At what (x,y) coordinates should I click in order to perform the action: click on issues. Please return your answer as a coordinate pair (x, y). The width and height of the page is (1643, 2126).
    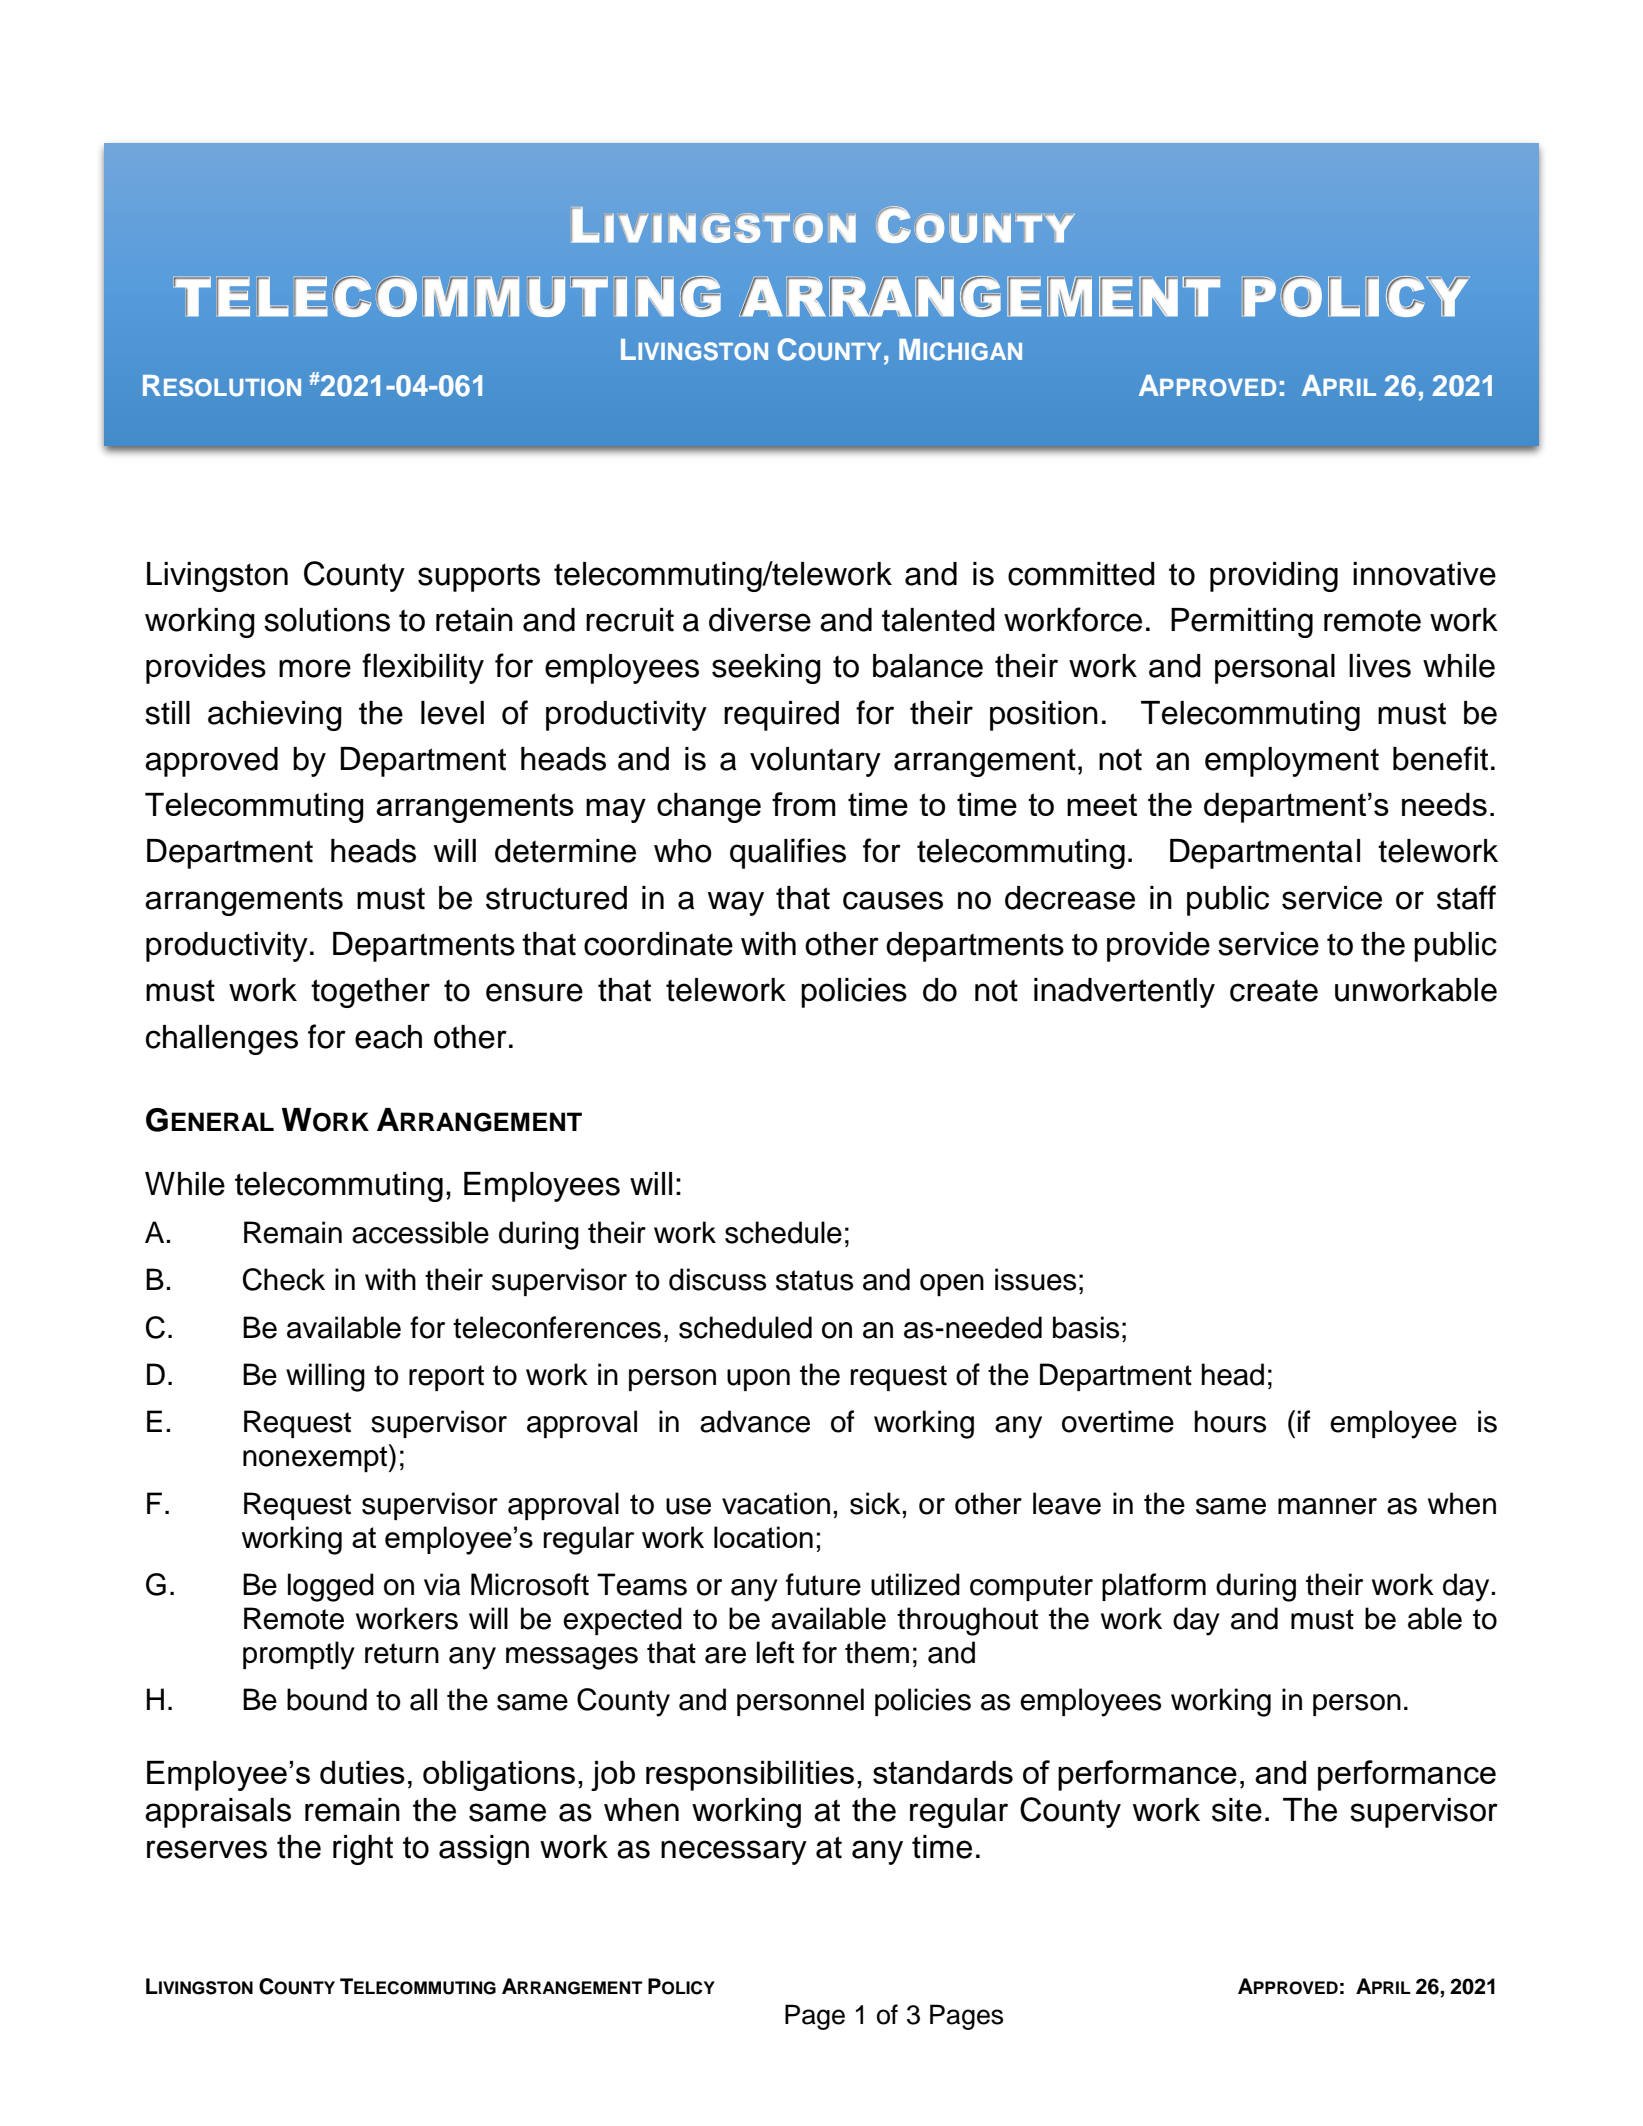
    Looking at the image, I should click on (1035, 1279).
